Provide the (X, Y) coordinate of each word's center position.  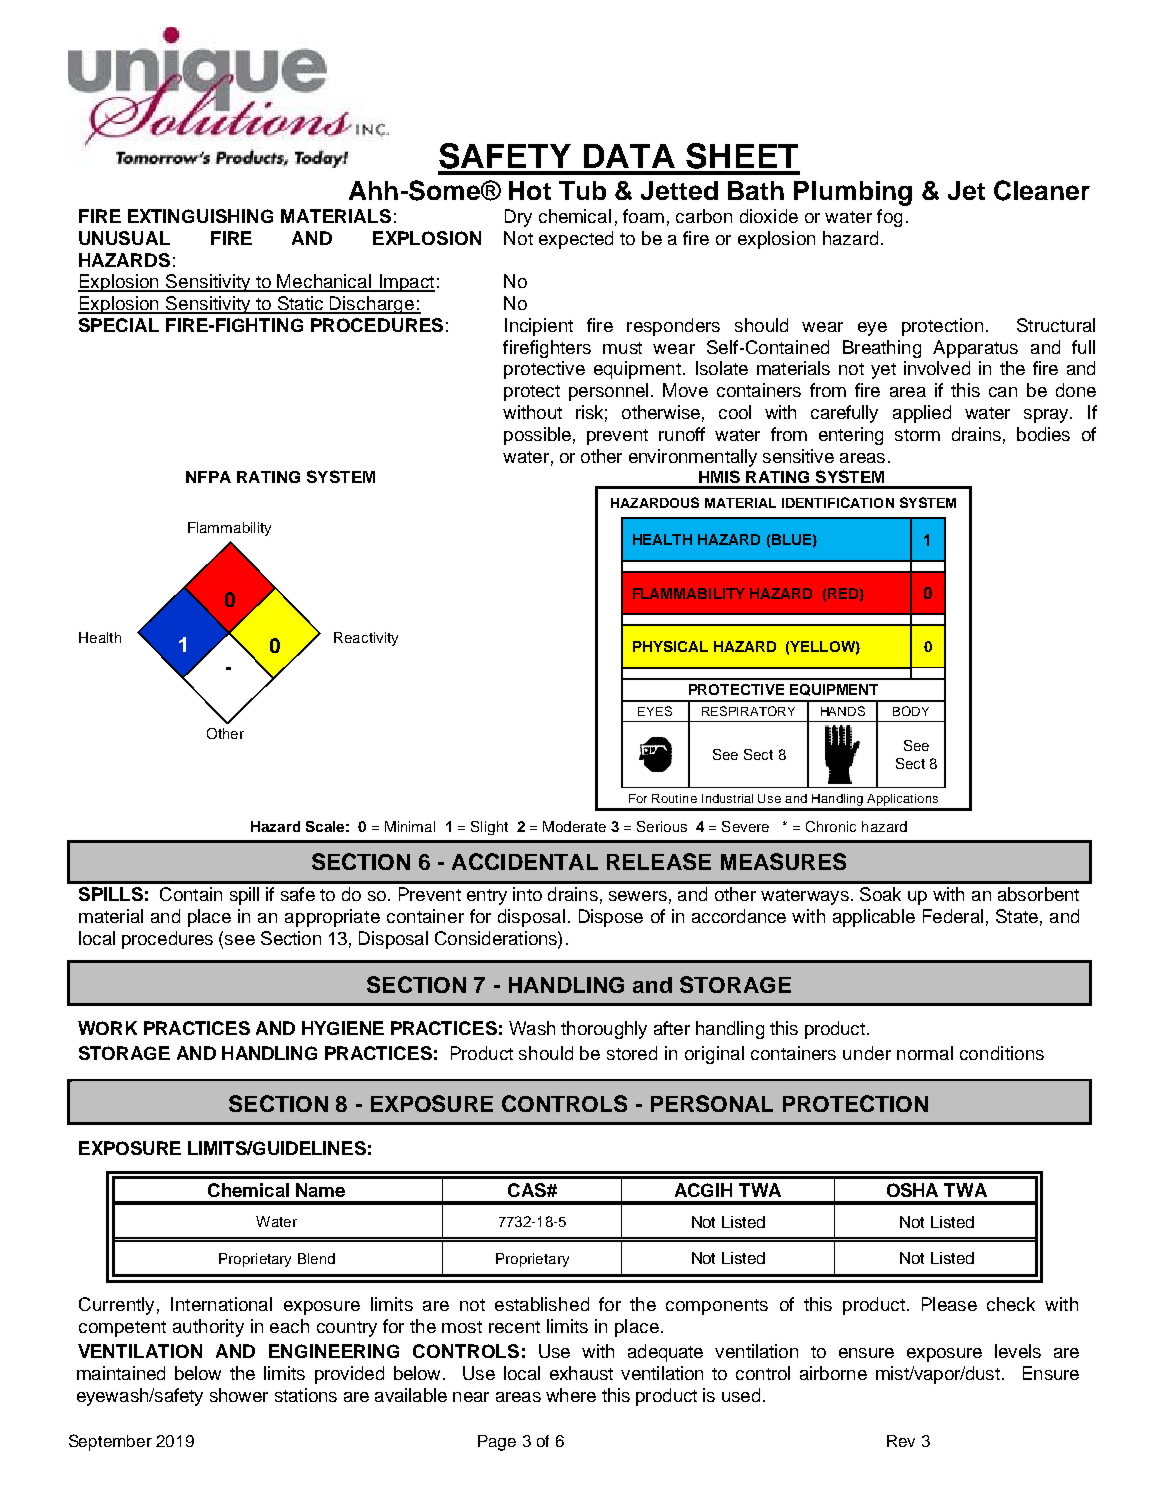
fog (889, 218)
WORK (107, 1028)
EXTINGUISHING (200, 216)
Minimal (410, 826)
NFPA (208, 477)
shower (239, 1395)
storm (917, 435)
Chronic (831, 826)
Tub (582, 190)
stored (632, 1053)
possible (537, 436)
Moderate (574, 826)
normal (925, 1053)
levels (1018, 1351)
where (571, 1395)
